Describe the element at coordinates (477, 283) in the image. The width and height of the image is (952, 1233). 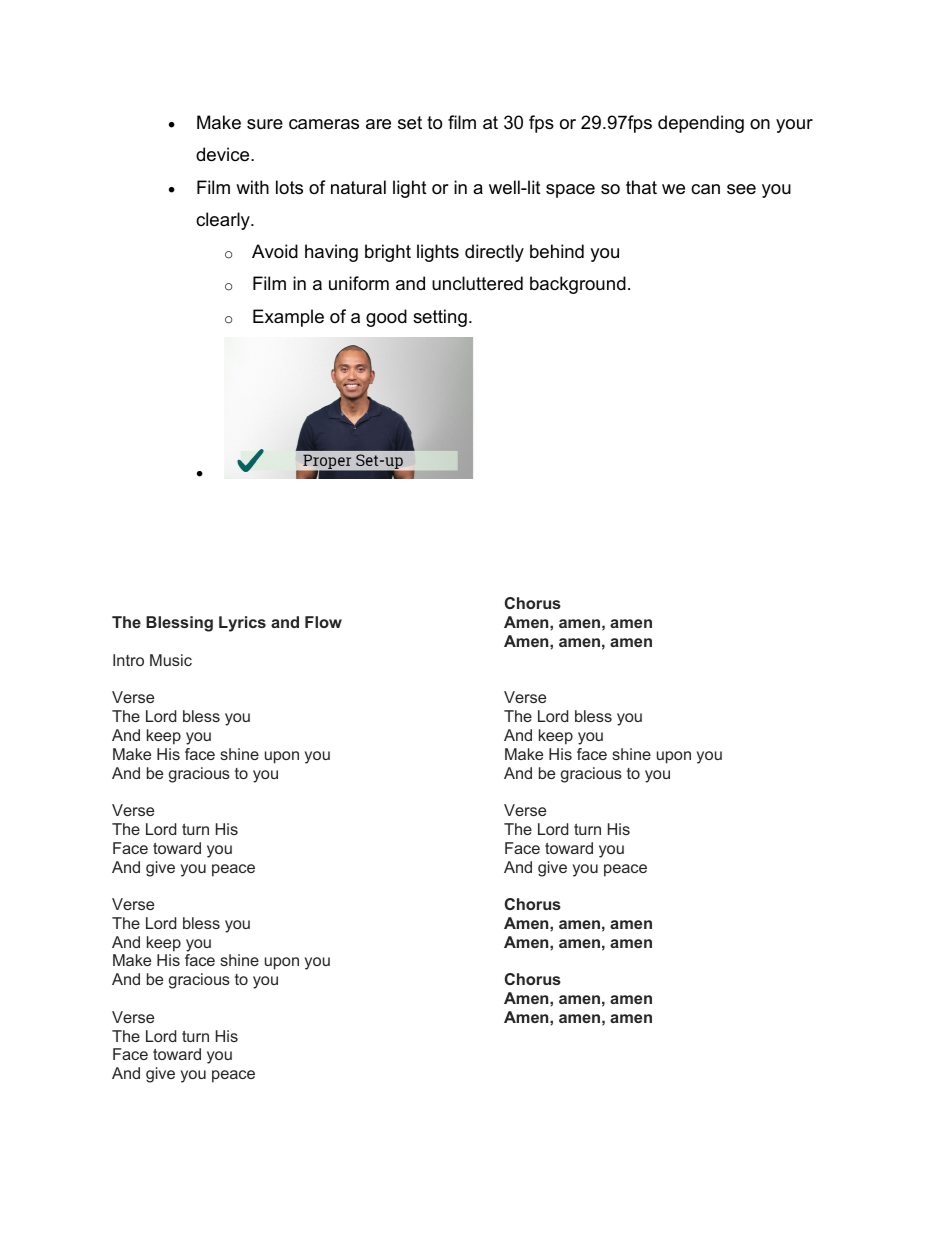
I see `uncluttered` at that location.
